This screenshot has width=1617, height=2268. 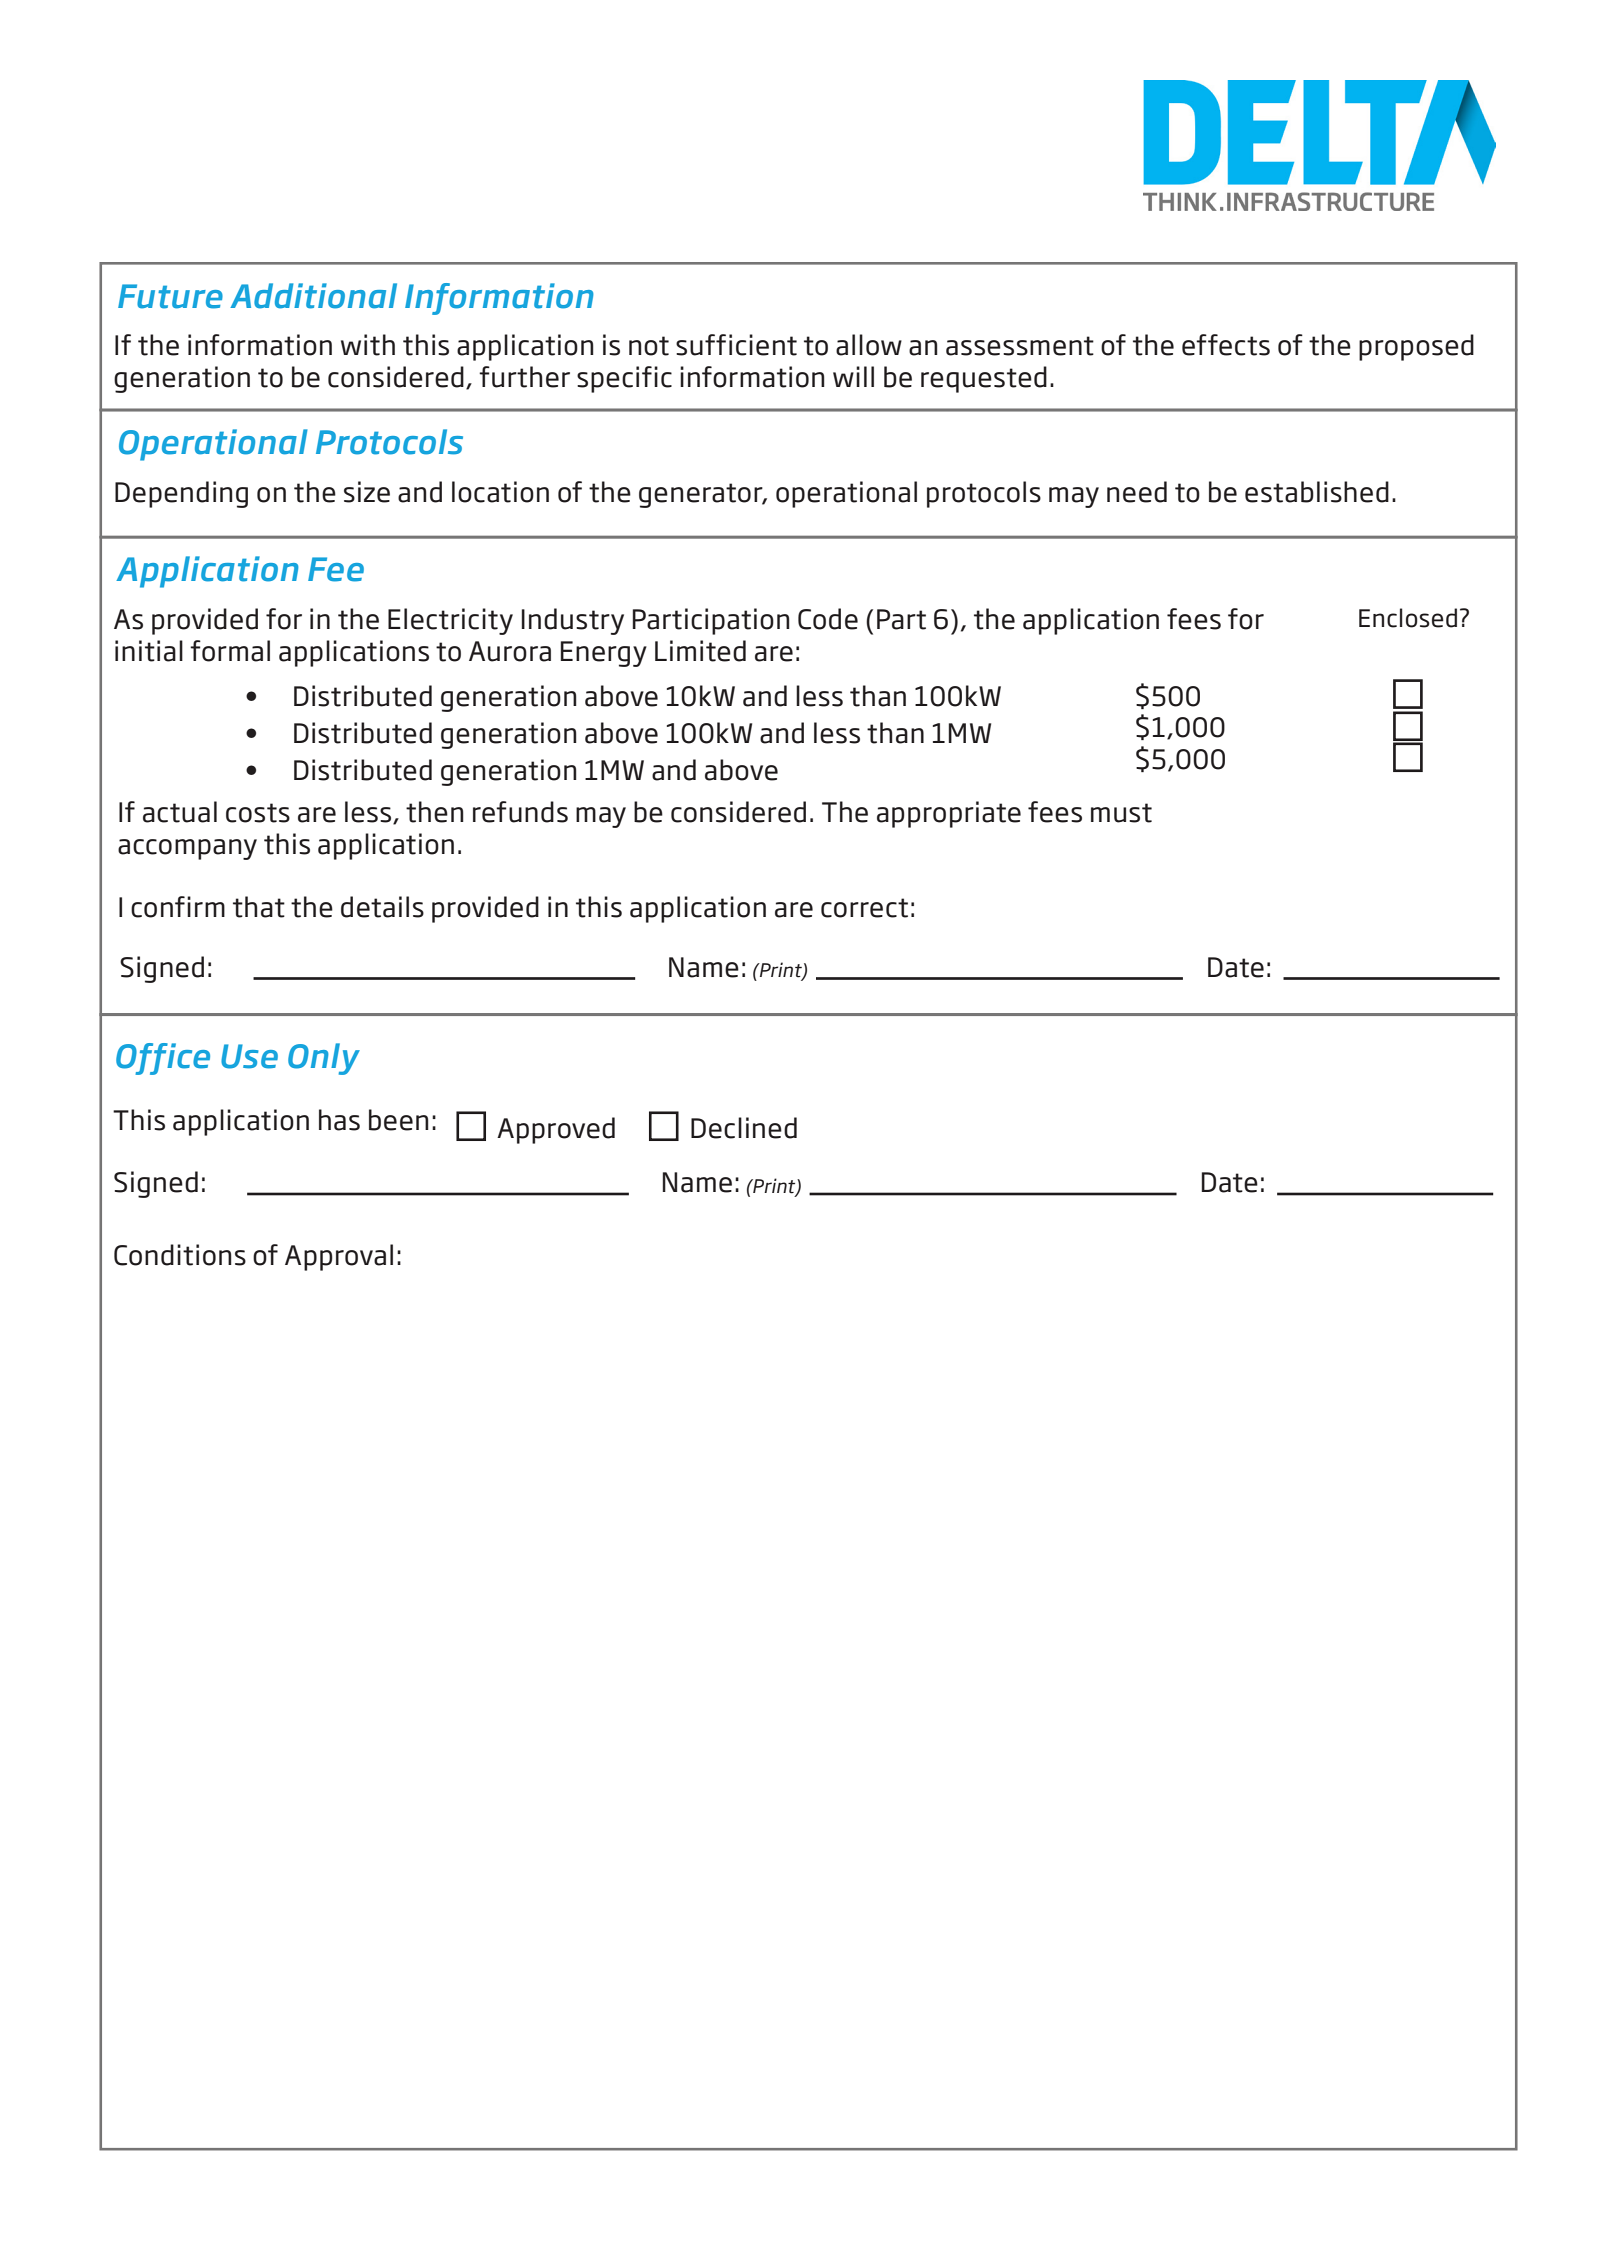 I want to click on Approval, so click(x=339, y=1257).
